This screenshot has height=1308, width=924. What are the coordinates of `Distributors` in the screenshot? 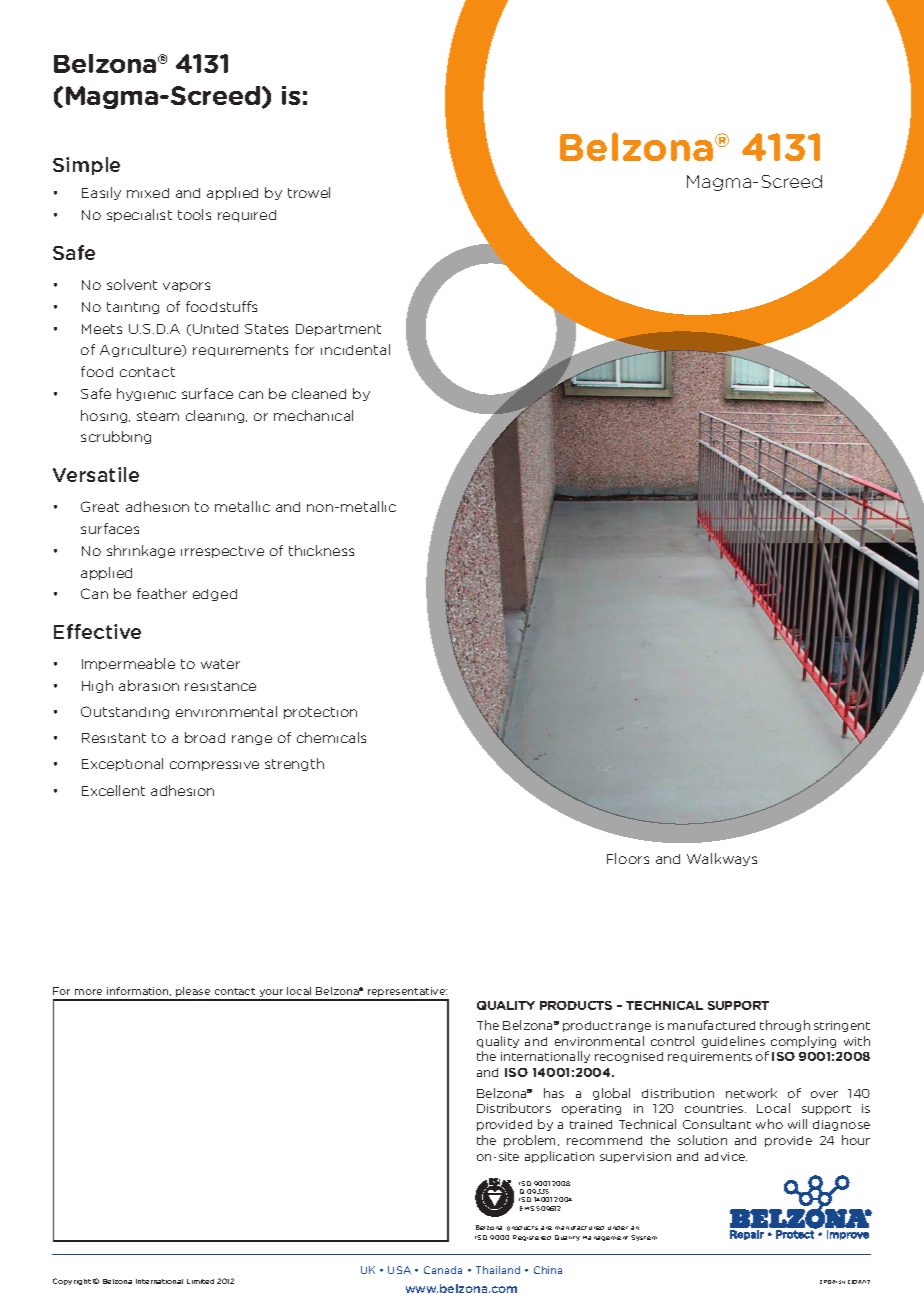 It's located at (514, 1108).
